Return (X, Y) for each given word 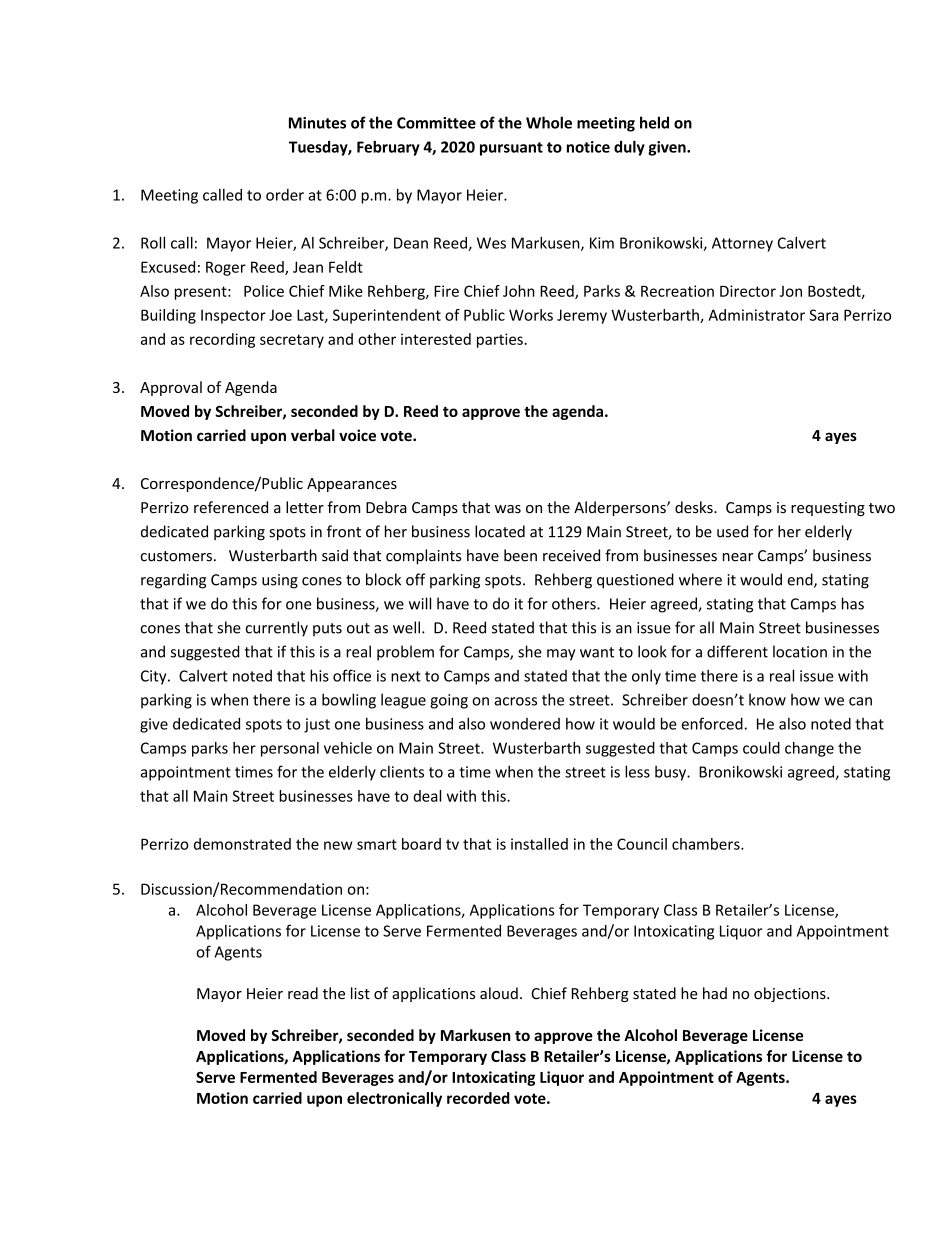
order (285, 195)
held (654, 122)
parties (500, 340)
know (767, 699)
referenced (231, 507)
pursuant (511, 149)
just (317, 725)
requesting (828, 509)
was (508, 509)
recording (222, 340)
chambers (707, 844)
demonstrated (242, 844)
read (303, 993)
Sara (823, 315)
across (515, 701)
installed (539, 844)
